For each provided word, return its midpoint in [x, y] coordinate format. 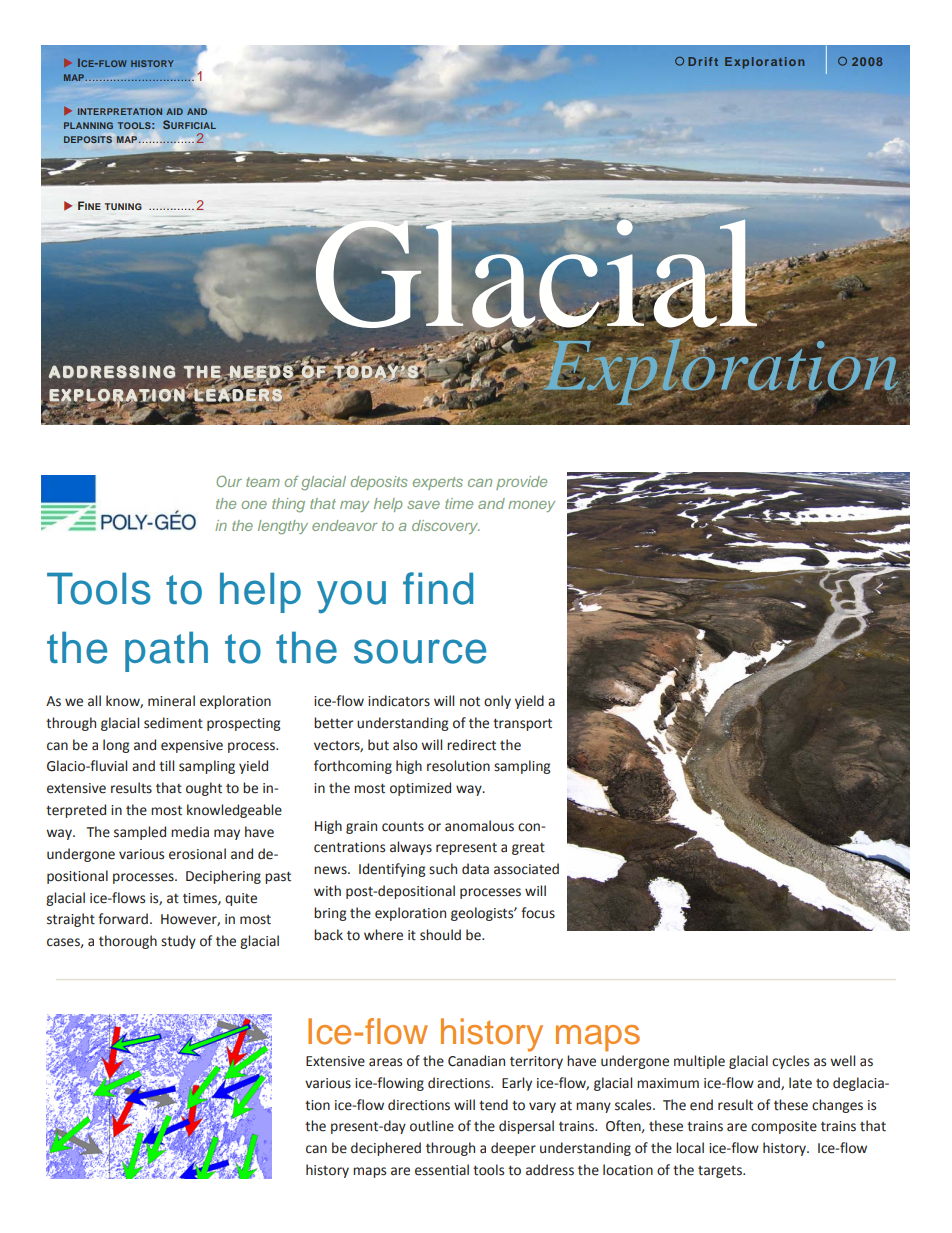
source [420, 651]
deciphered [386, 1149]
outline [432, 1126]
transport [522, 724]
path [166, 651]
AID [174, 111]
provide [521, 483]
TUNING [123, 206]
